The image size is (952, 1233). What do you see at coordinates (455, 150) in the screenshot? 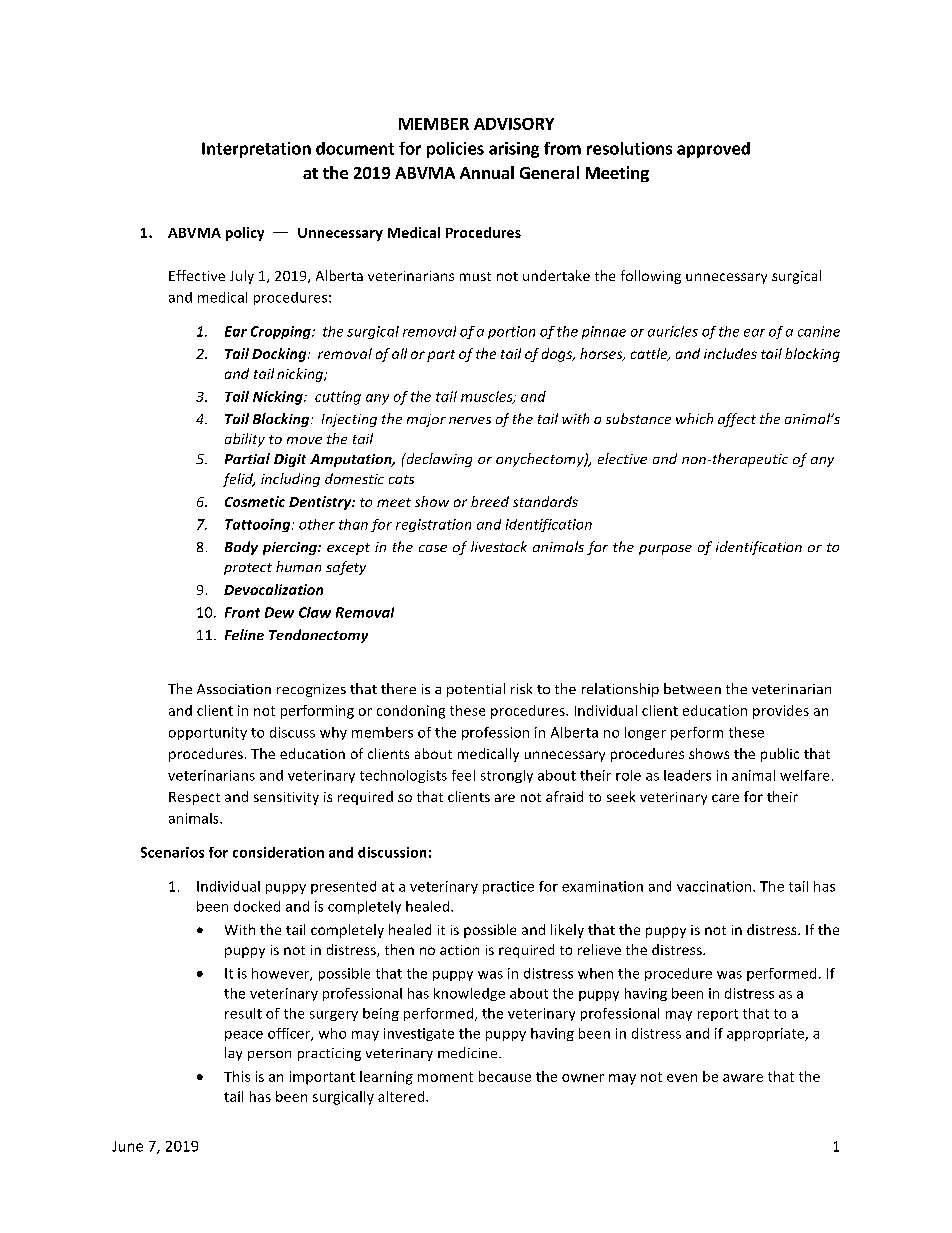
I see `policies` at bounding box center [455, 150].
